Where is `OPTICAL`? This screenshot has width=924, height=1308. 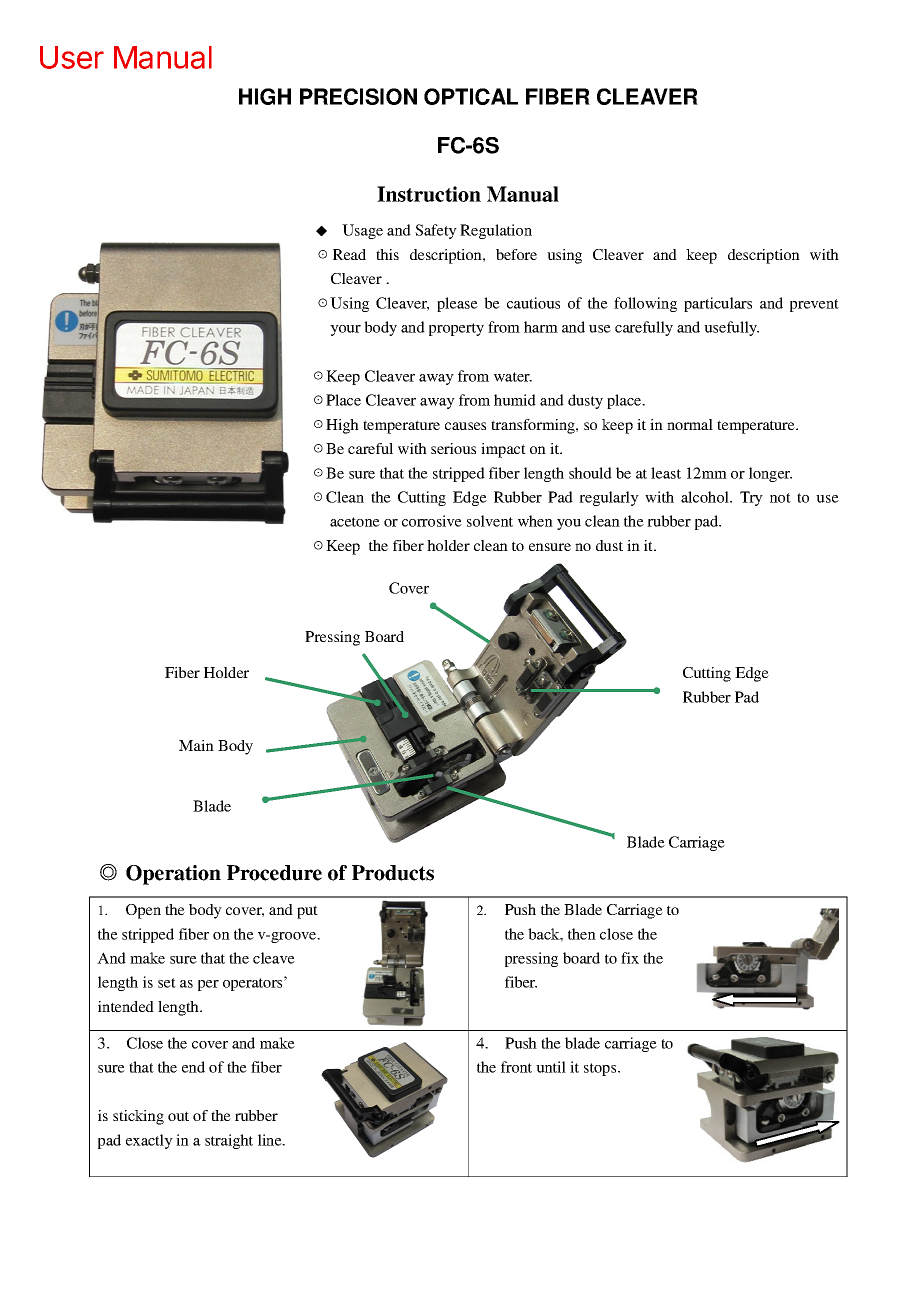 OPTICAL is located at coordinates (471, 96).
